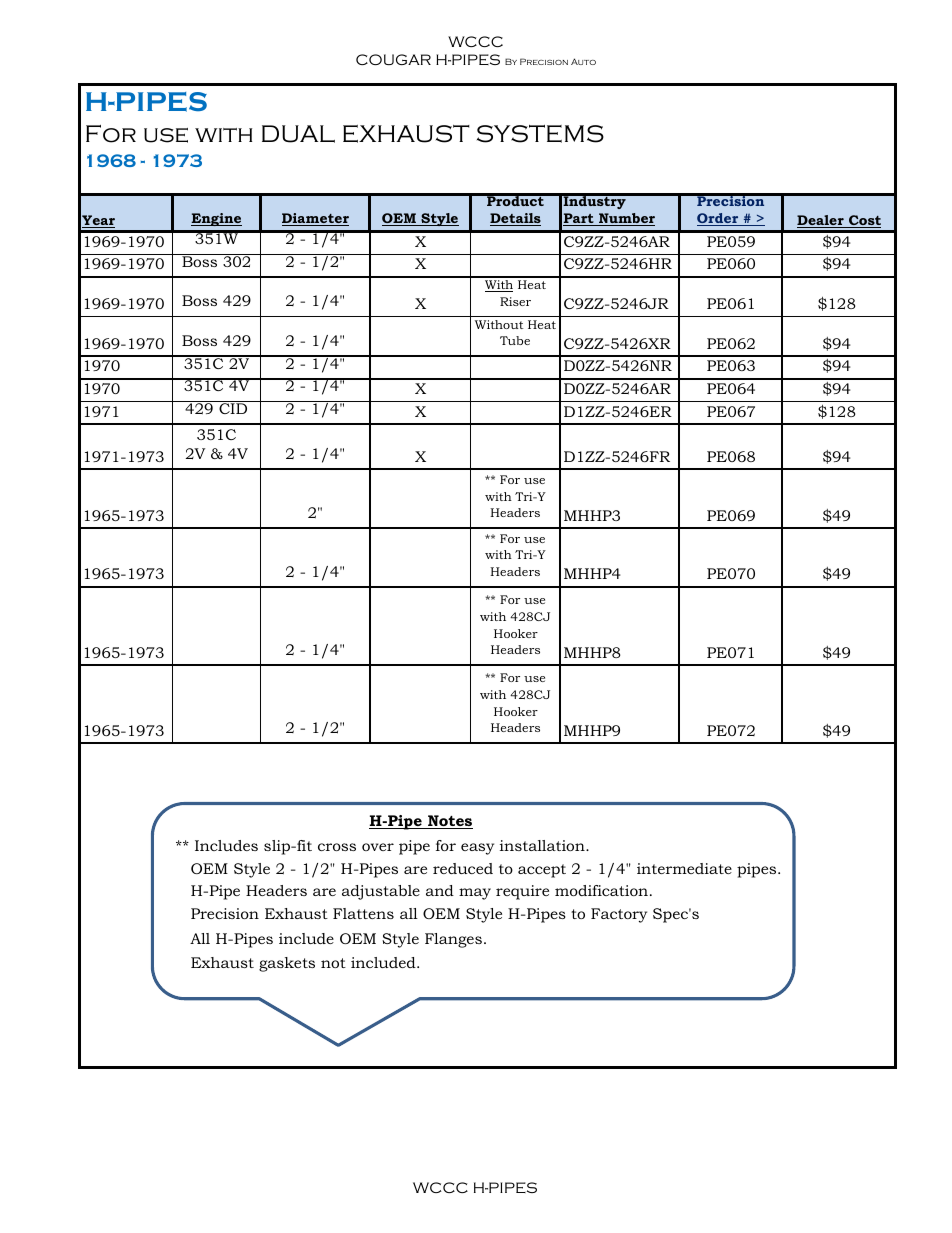 The width and height of the document is (952, 1233). I want to click on Auto, so click(583, 61).
